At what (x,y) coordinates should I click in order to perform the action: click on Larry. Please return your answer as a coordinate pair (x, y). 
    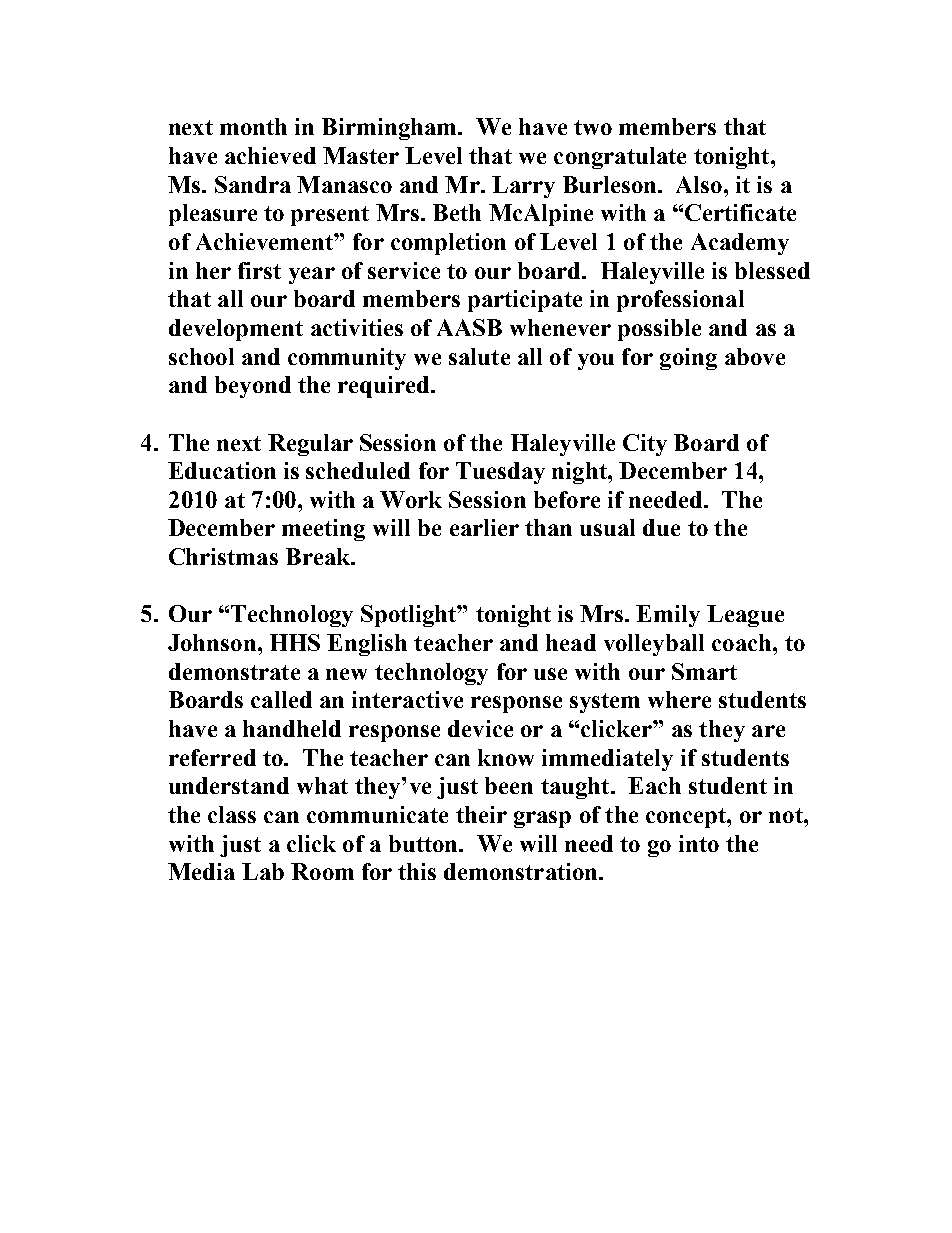
    Looking at the image, I should click on (523, 187).
